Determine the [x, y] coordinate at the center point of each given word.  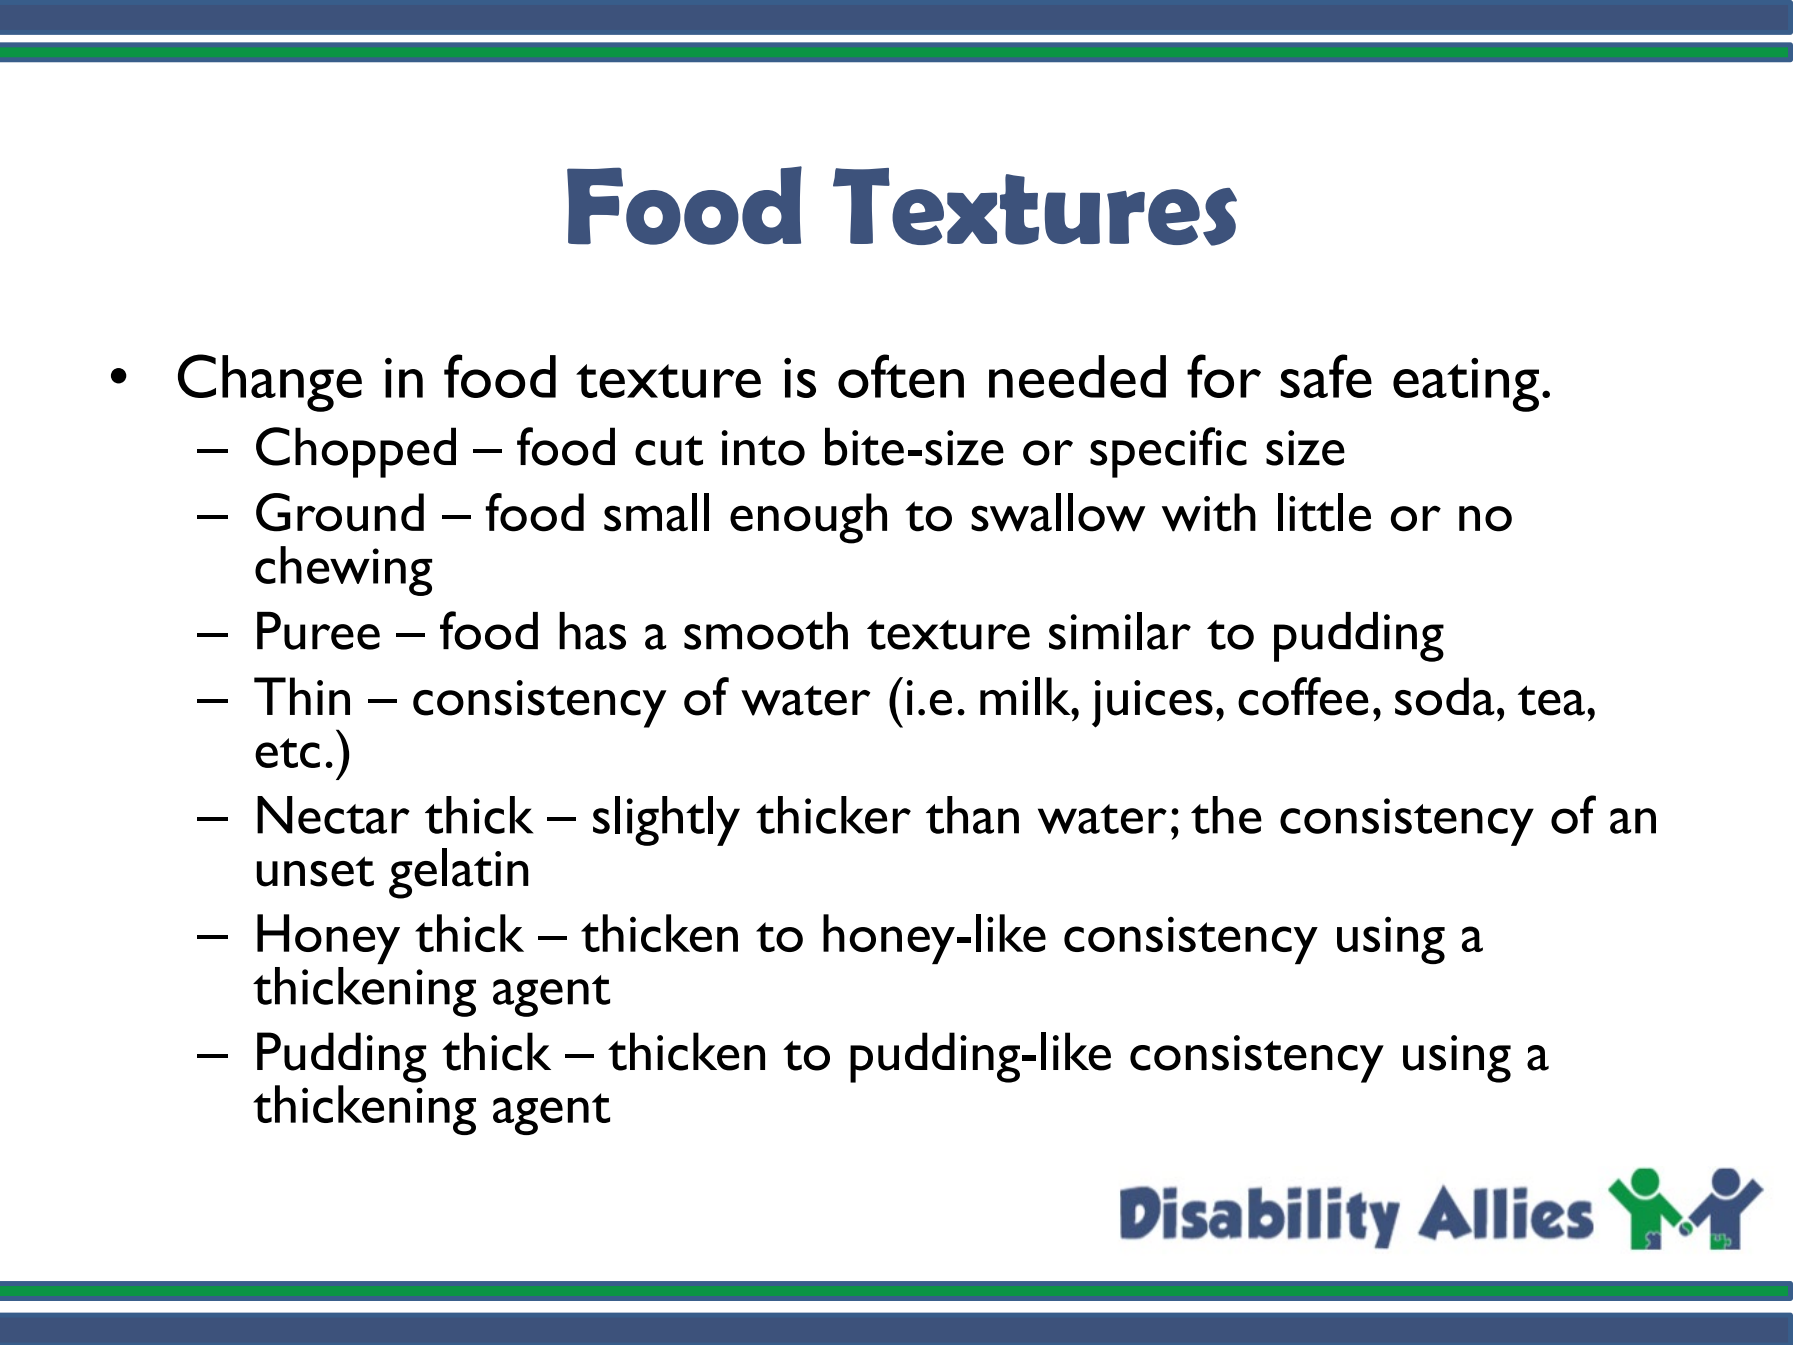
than [972, 815]
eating [1466, 385]
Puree [318, 631]
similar [1120, 631]
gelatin [459, 873]
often [901, 376]
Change [270, 383]
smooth [766, 631]
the [1226, 815]
